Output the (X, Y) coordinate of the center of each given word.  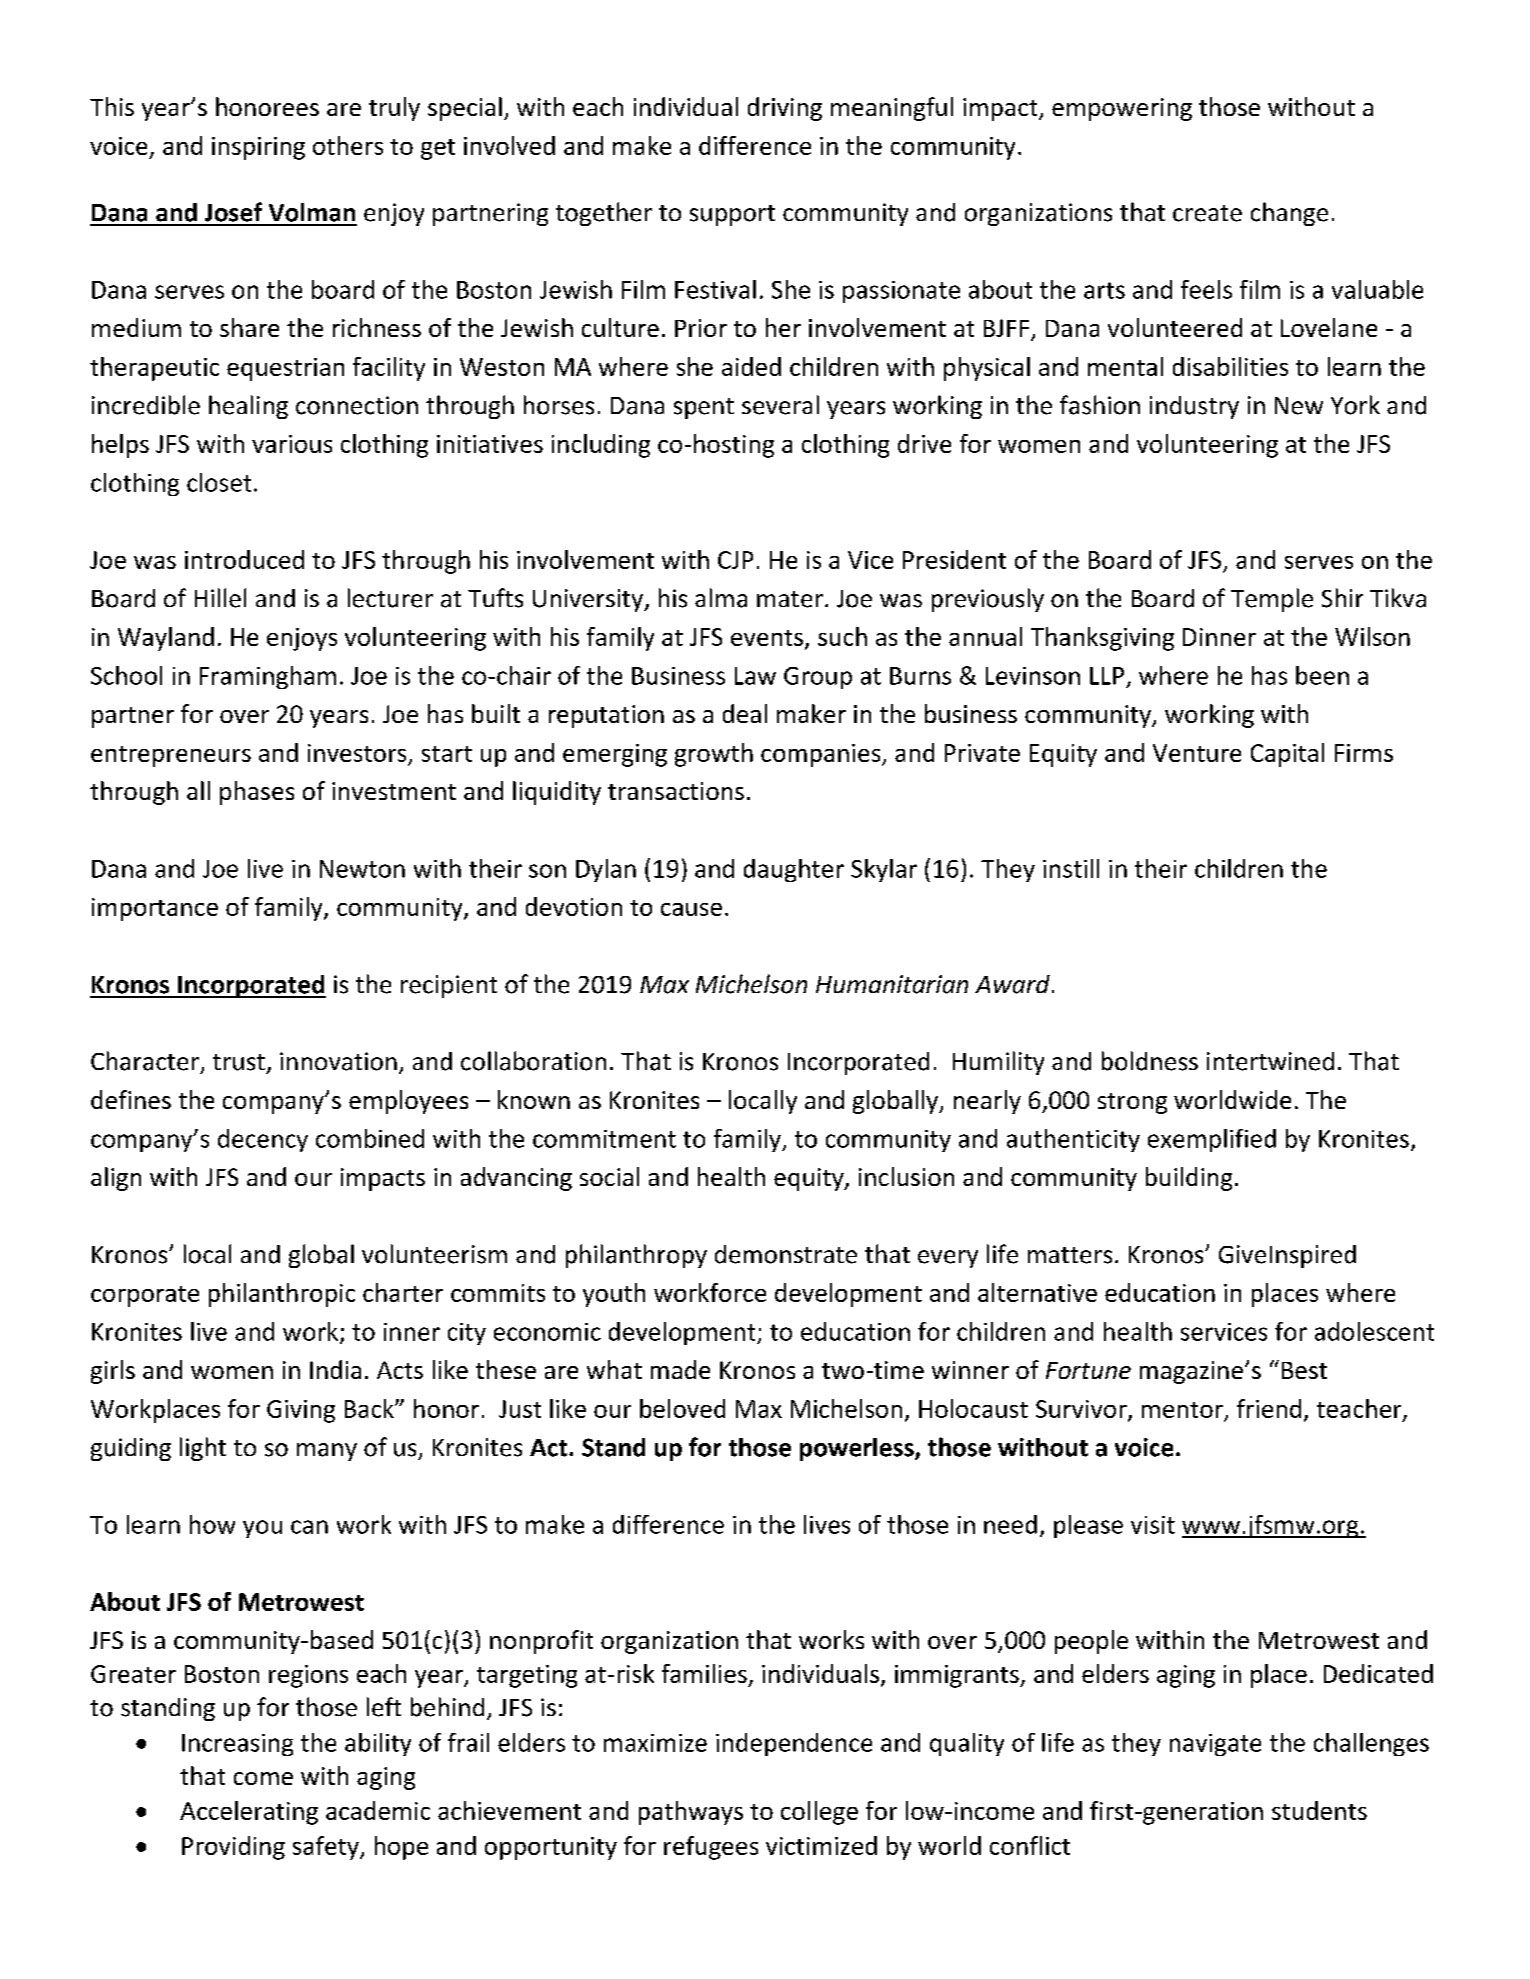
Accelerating (249, 1813)
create (1207, 213)
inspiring (258, 148)
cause (691, 909)
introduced (244, 559)
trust (239, 1062)
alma (721, 598)
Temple (1272, 600)
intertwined (1270, 1061)
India (335, 1369)
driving (785, 109)
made (680, 1369)
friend (1269, 1408)
